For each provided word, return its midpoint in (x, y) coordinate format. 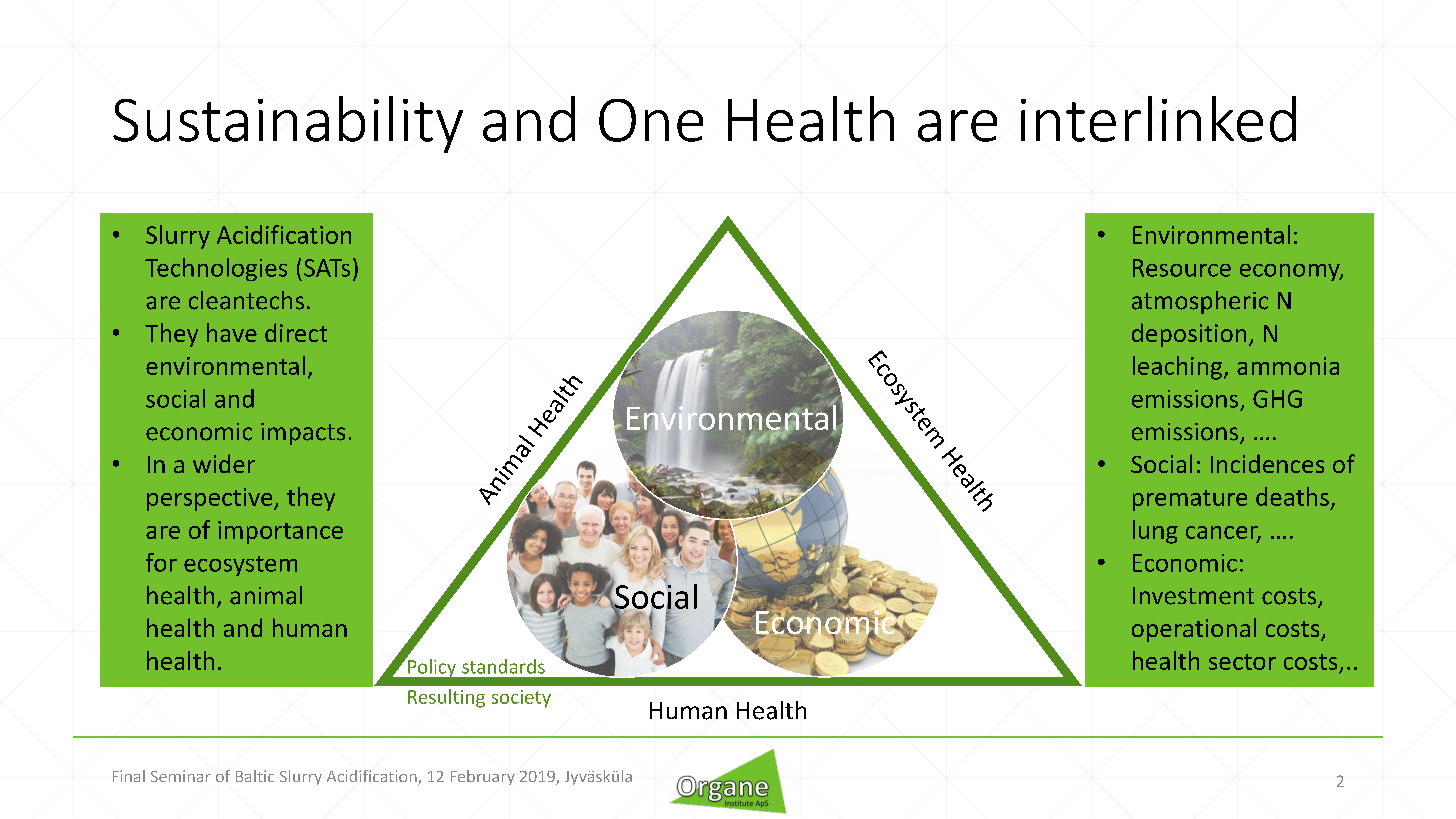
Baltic (255, 776)
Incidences (1267, 463)
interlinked (1158, 119)
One (651, 120)
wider (224, 463)
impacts (303, 434)
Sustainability (288, 124)
